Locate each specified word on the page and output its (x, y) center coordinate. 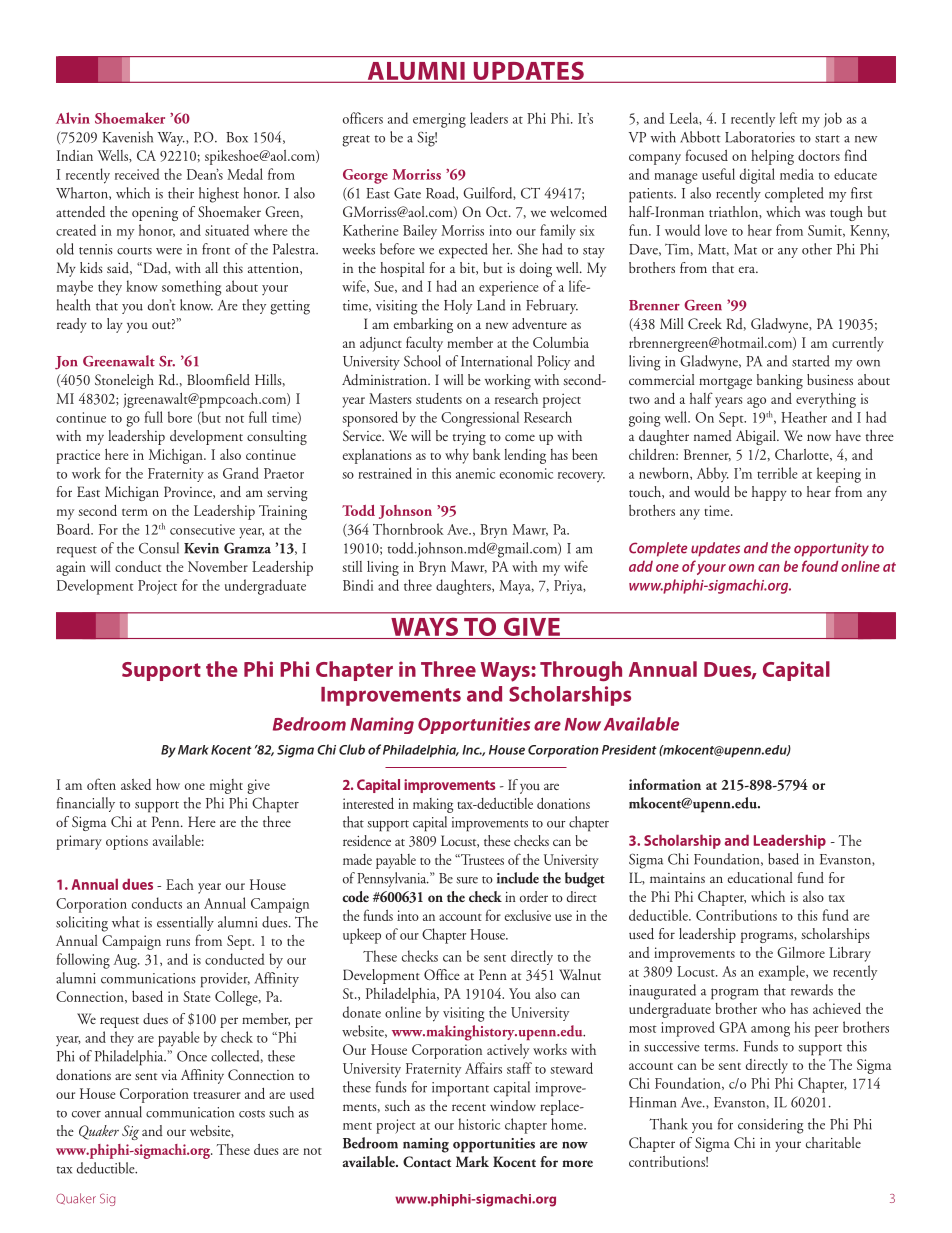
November (218, 566)
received (137, 174)
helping (772, 157)
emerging (439, 120)
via (169, 1075)
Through (581, 671)
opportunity (831, 549)
